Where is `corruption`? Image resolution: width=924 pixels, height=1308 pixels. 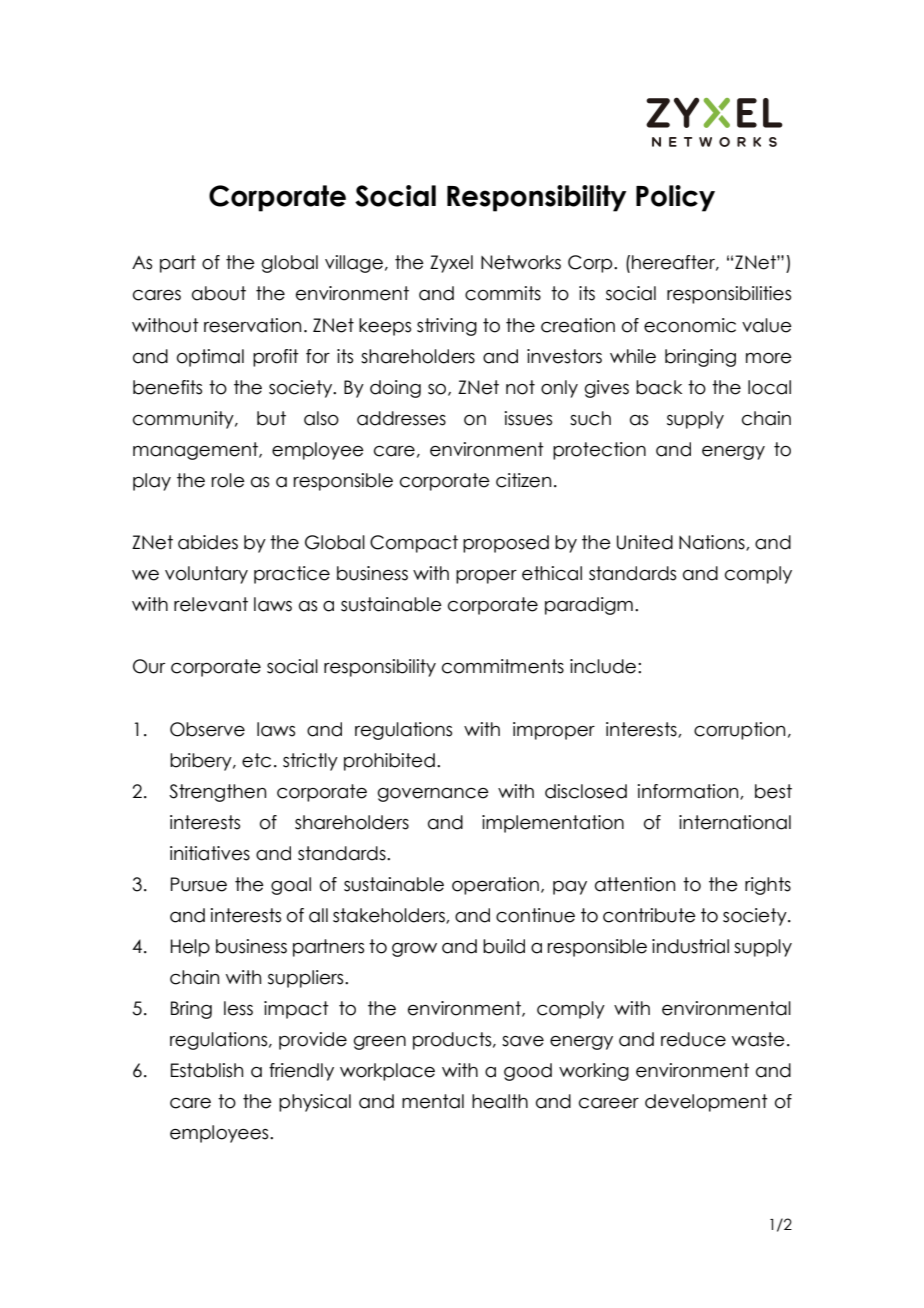 corruption is located at coordinates (739, 731).
